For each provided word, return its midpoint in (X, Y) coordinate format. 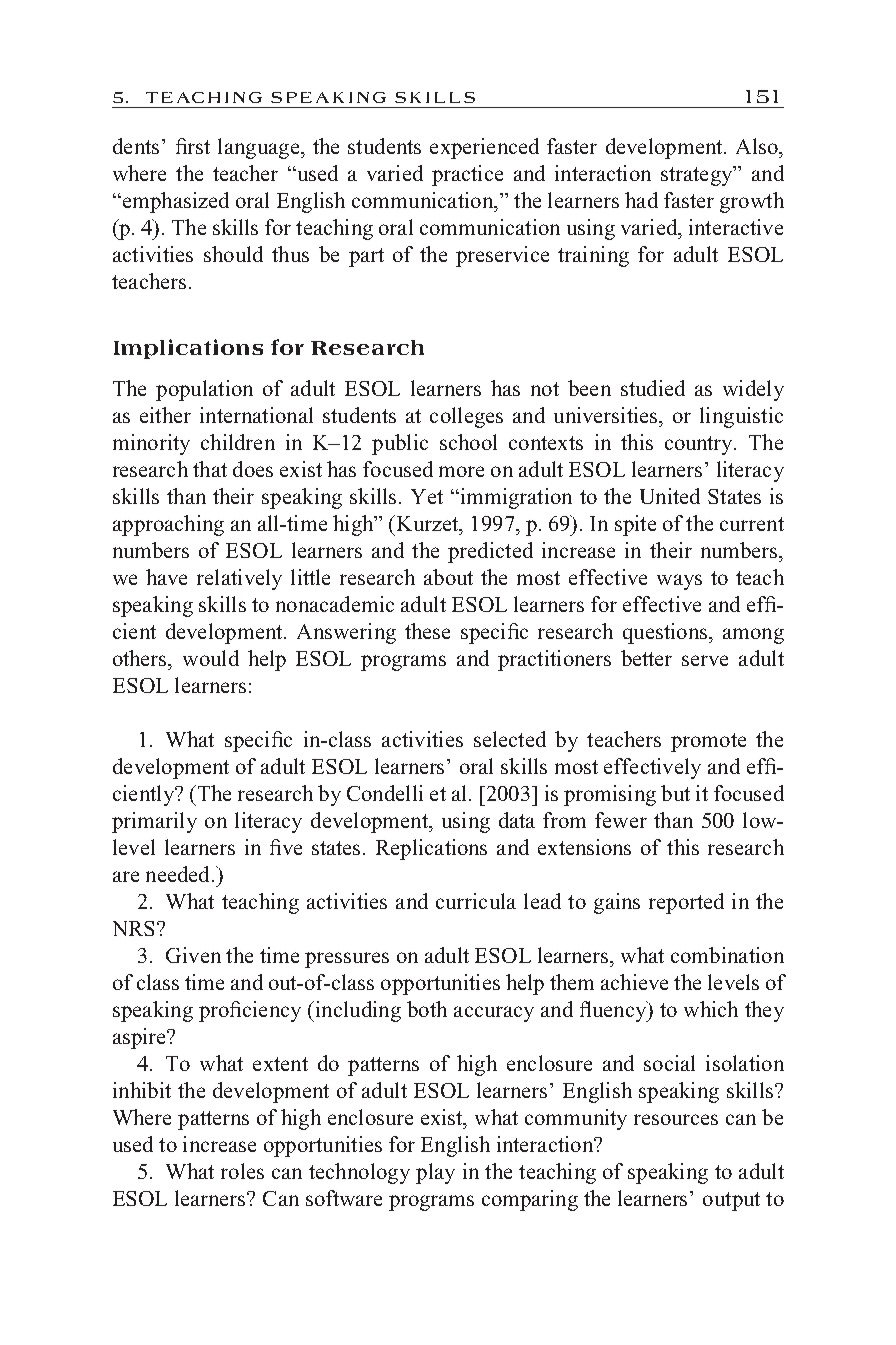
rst (199, 147)
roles (242, 1171)
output (731, 1201)
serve (705, 660)
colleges (466, 417)
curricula (476, 901)
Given (193, 955)
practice (467, 175)
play (435, 1173)
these (427, 631)
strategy (698, 176)
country (700, 445)
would (211, 658)
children (238, 442)
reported (686, 903)
